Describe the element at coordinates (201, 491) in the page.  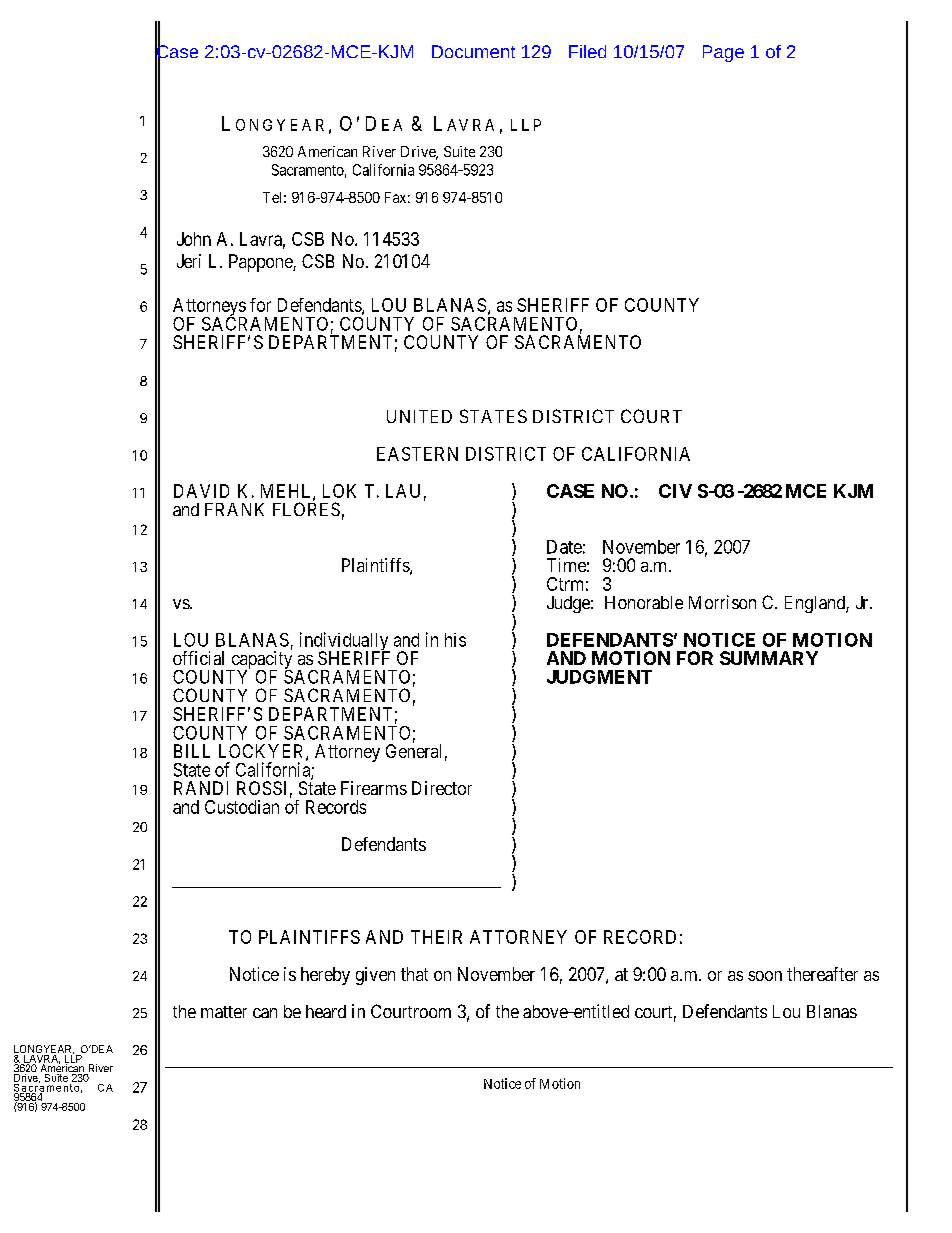
I see `DAVID` at that location.
